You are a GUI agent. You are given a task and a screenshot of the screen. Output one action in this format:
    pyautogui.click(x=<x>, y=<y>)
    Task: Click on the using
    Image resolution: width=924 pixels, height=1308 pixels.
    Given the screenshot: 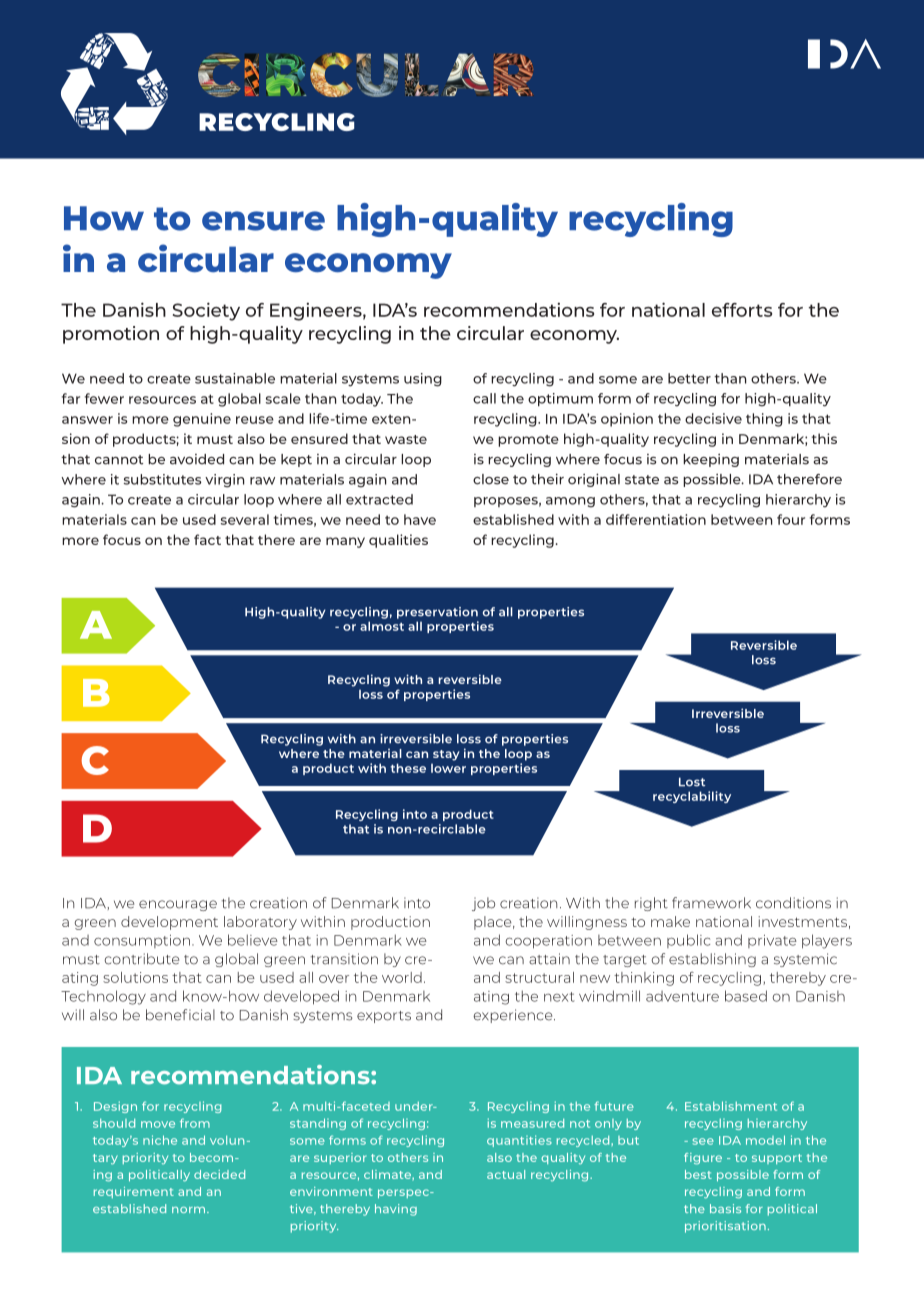 What is the action you would take?
    pyautogui.click(x=423, y=380)
